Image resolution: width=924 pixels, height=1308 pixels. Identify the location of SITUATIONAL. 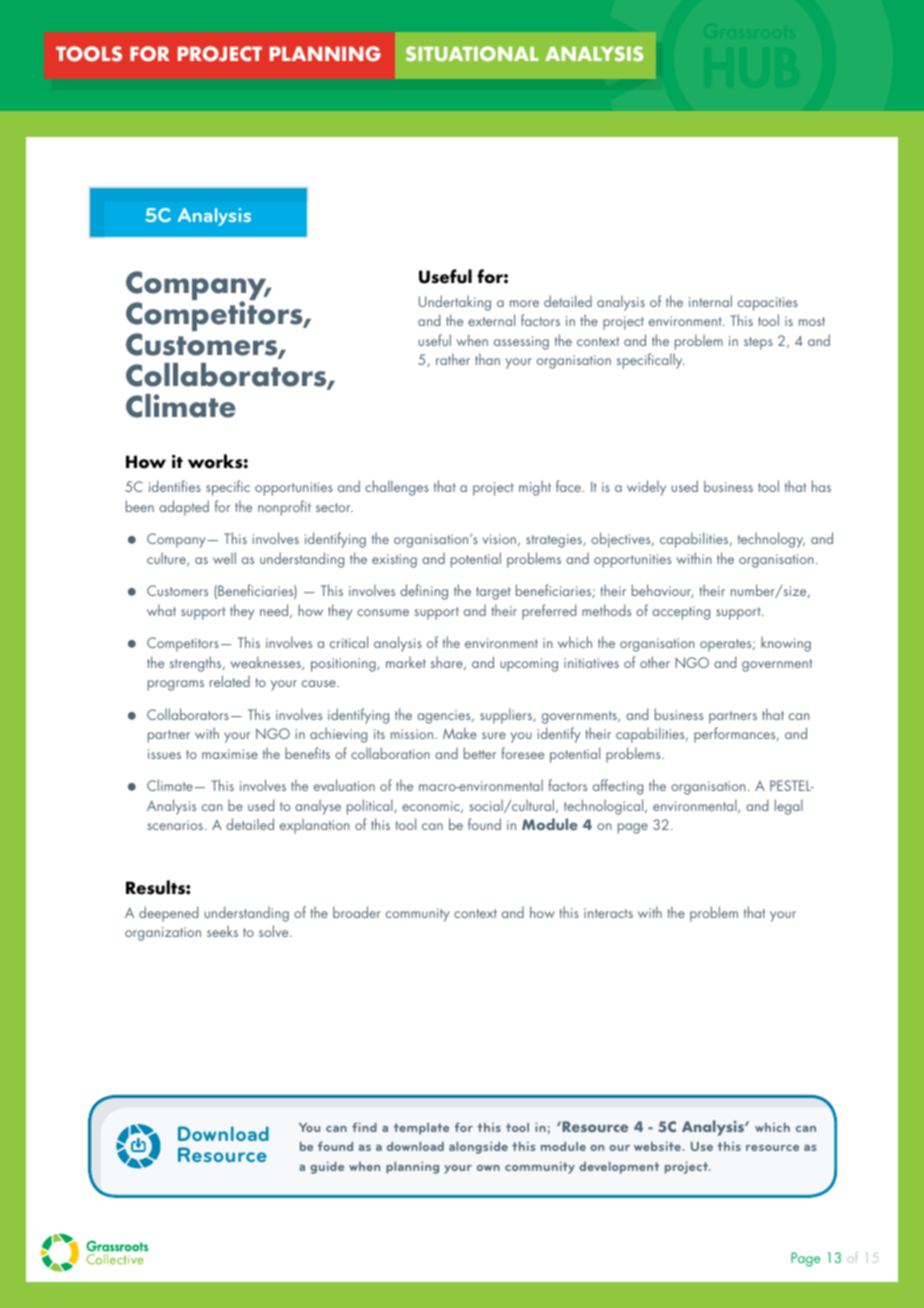
(472, 53).
